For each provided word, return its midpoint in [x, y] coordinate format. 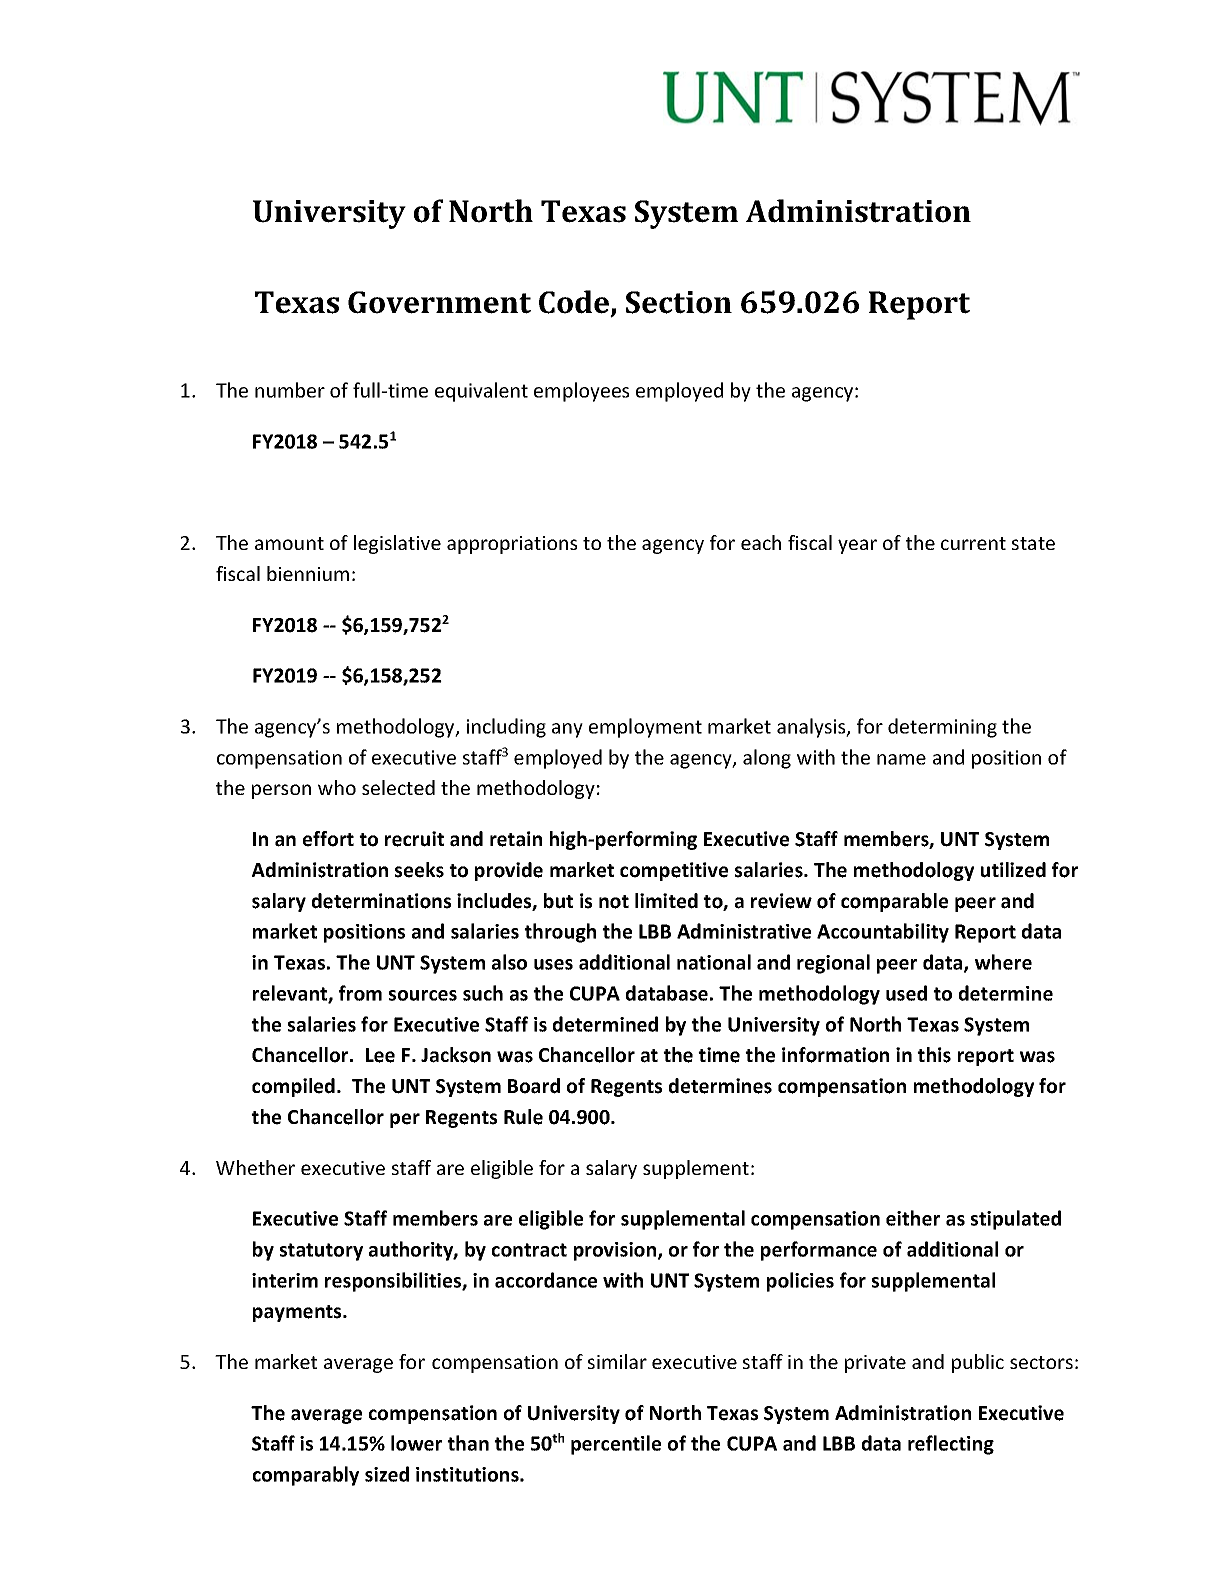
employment [645, 728]
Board [534, 1086]
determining [942, 728]
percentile [616, 1445]
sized [387, 1474]
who [337, 787]
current [973, 543]
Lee [380, 1055]
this [934, 1055]
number [290, 390]
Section [679, 302]
